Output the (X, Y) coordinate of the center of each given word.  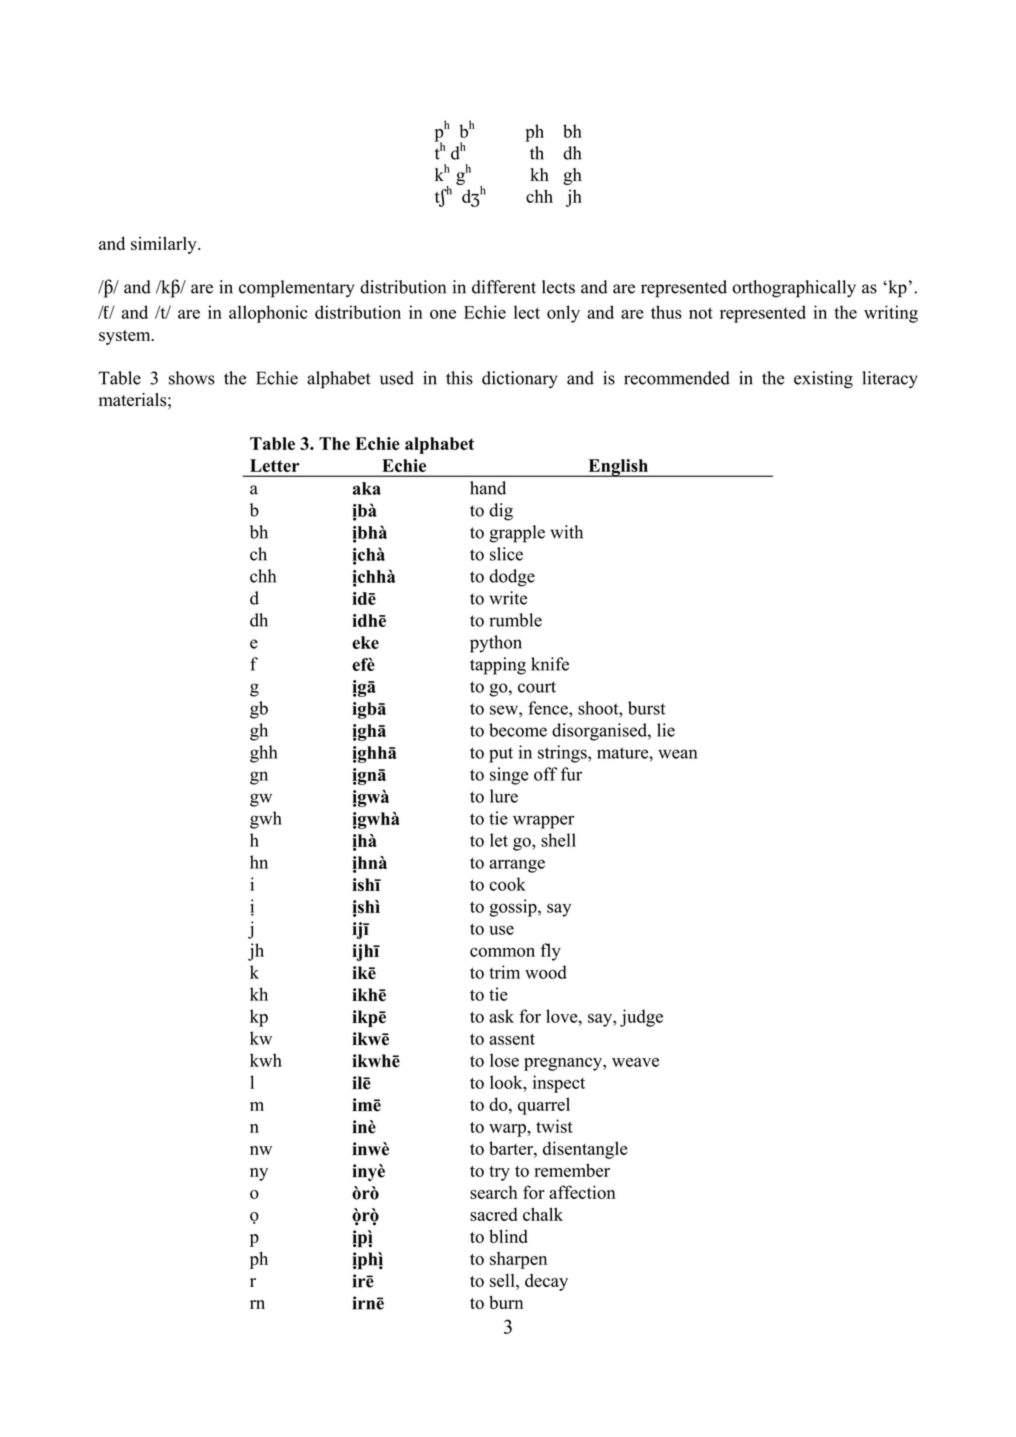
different (504, 287)
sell (503, 1280)
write (508, 598)
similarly (165, 245)
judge (641, 1018)
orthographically (794, 289)
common (502, 952)
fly (550, 952)
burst (646, 708)
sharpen (518, 1260)
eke (365, 642)
